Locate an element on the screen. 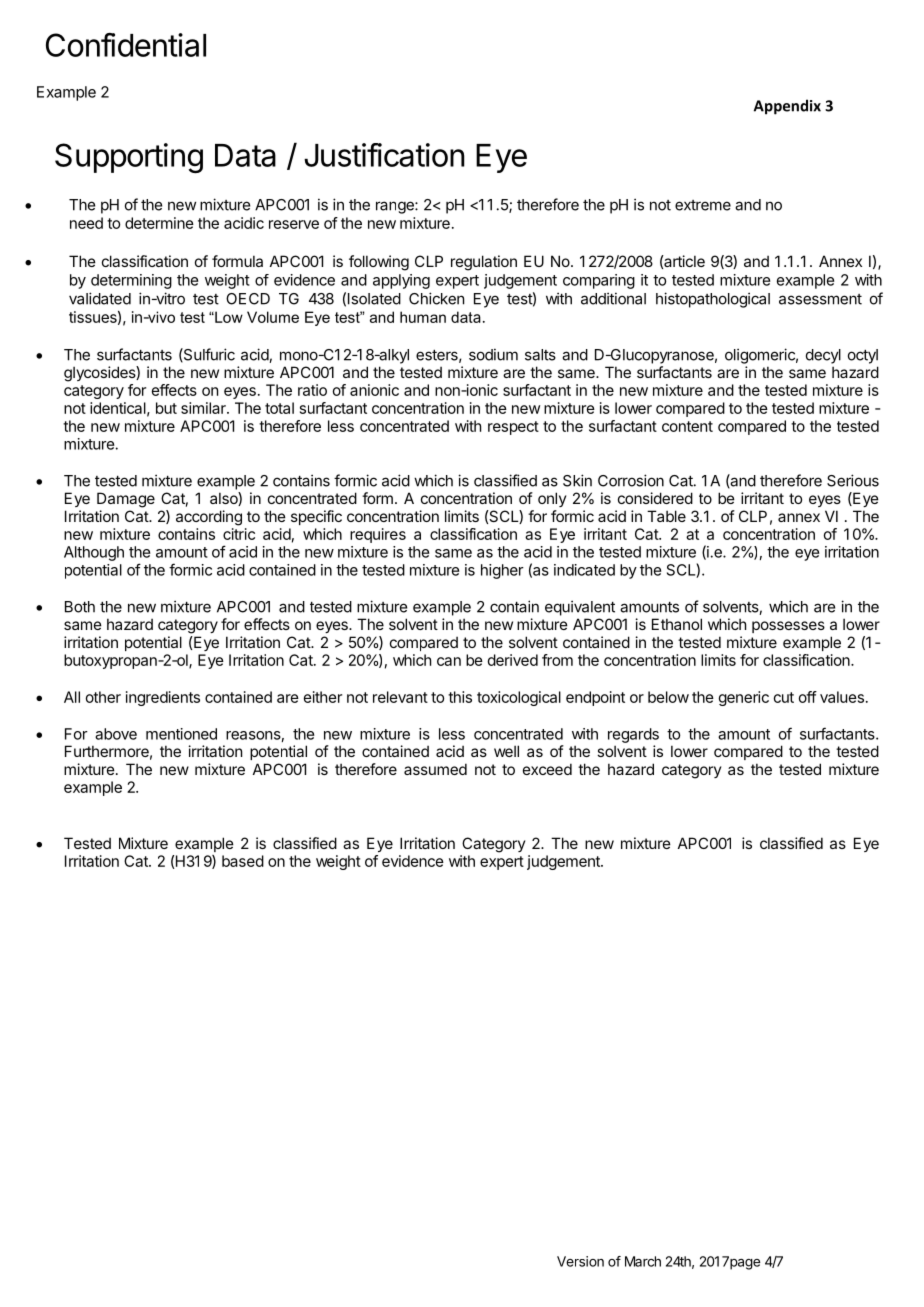 The height and width of the screenshot is (1307, 924). can is located at coordinates (449, 661).
